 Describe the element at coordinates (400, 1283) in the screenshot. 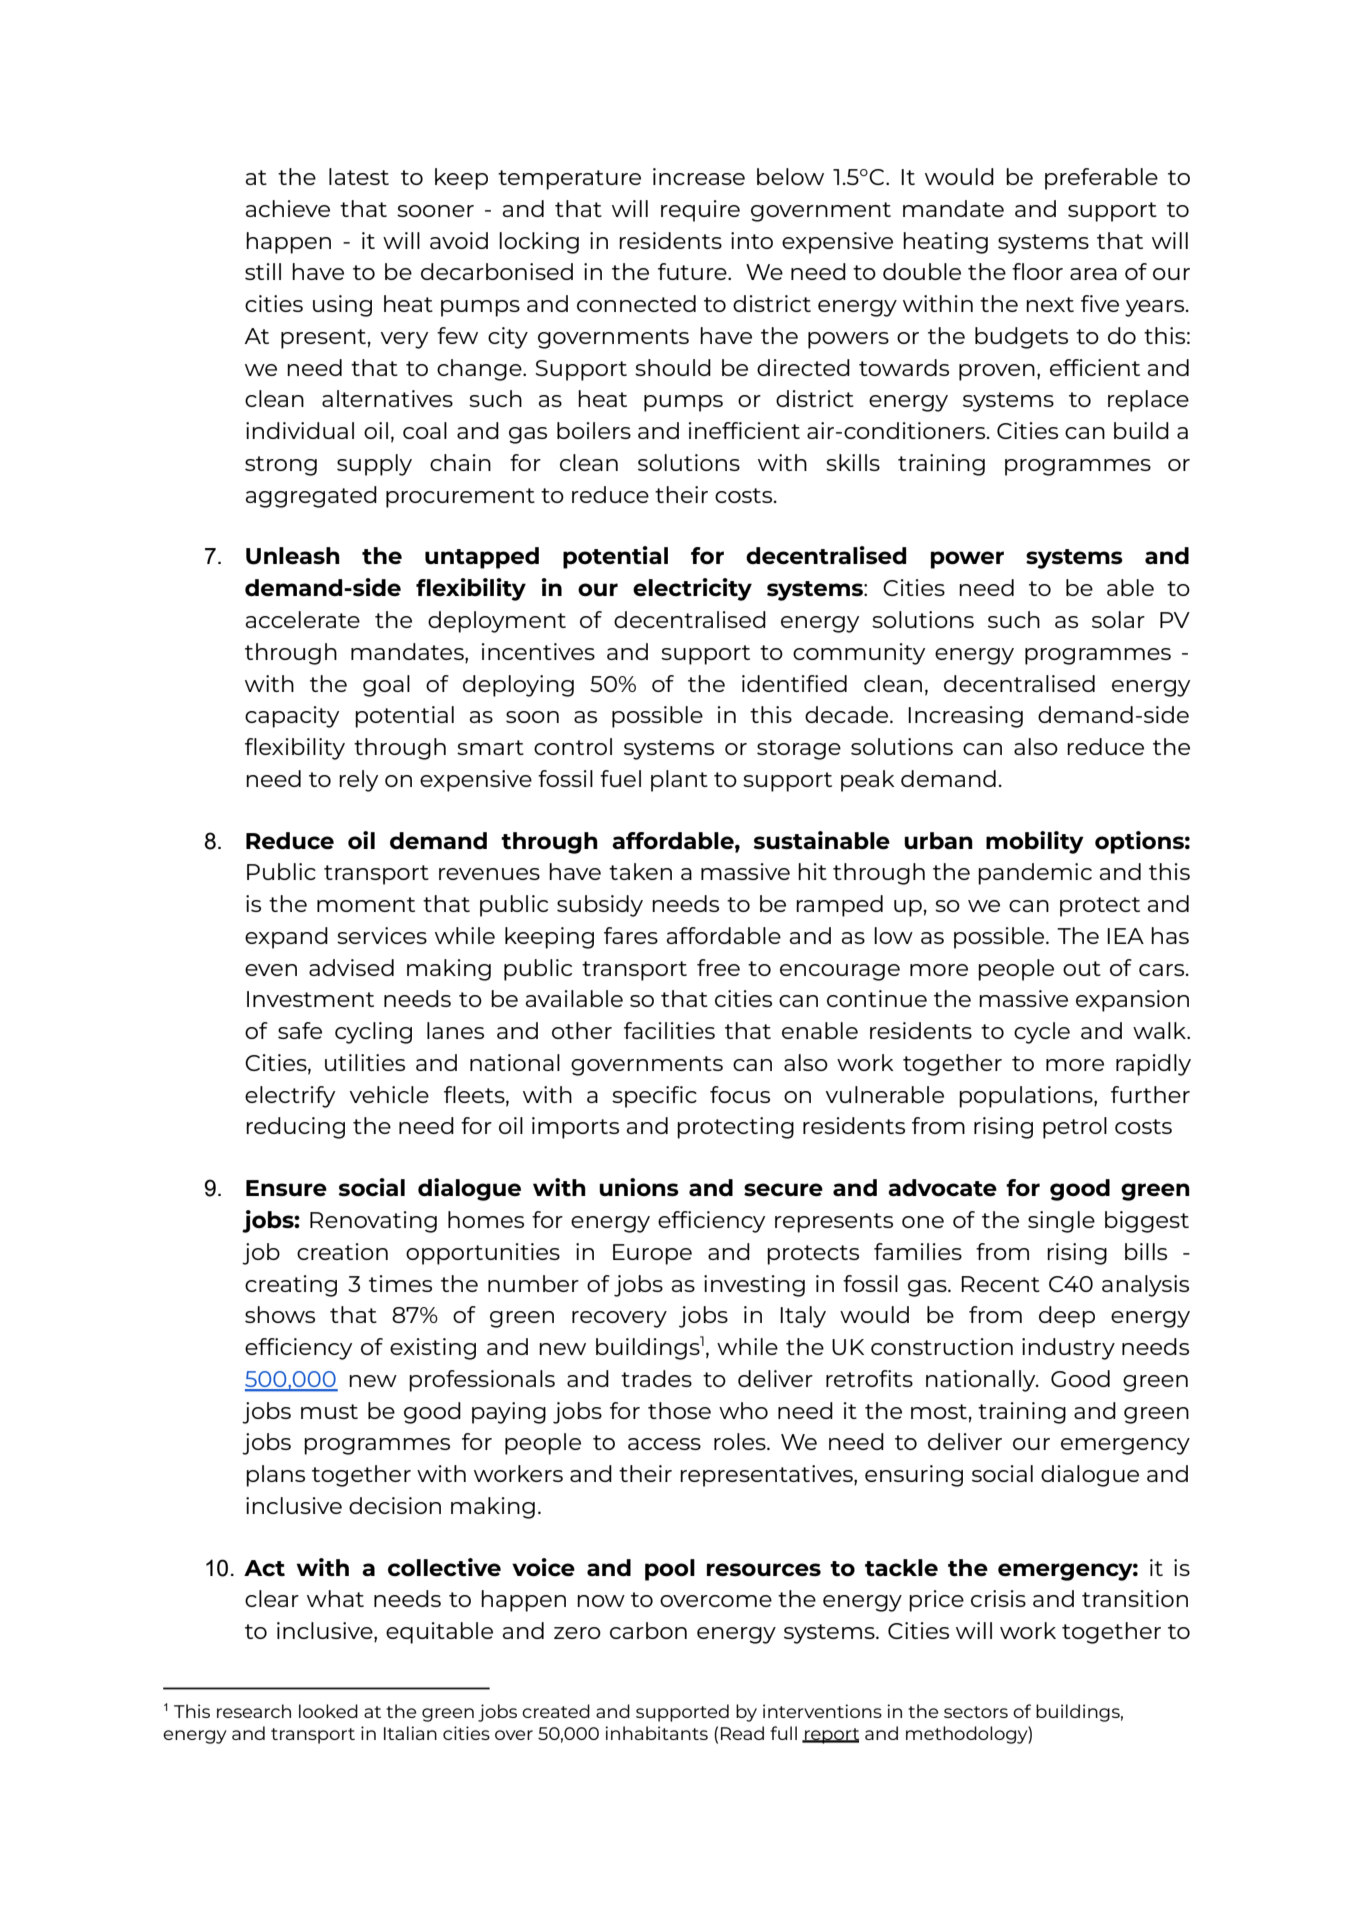

I see `times` at that location.
